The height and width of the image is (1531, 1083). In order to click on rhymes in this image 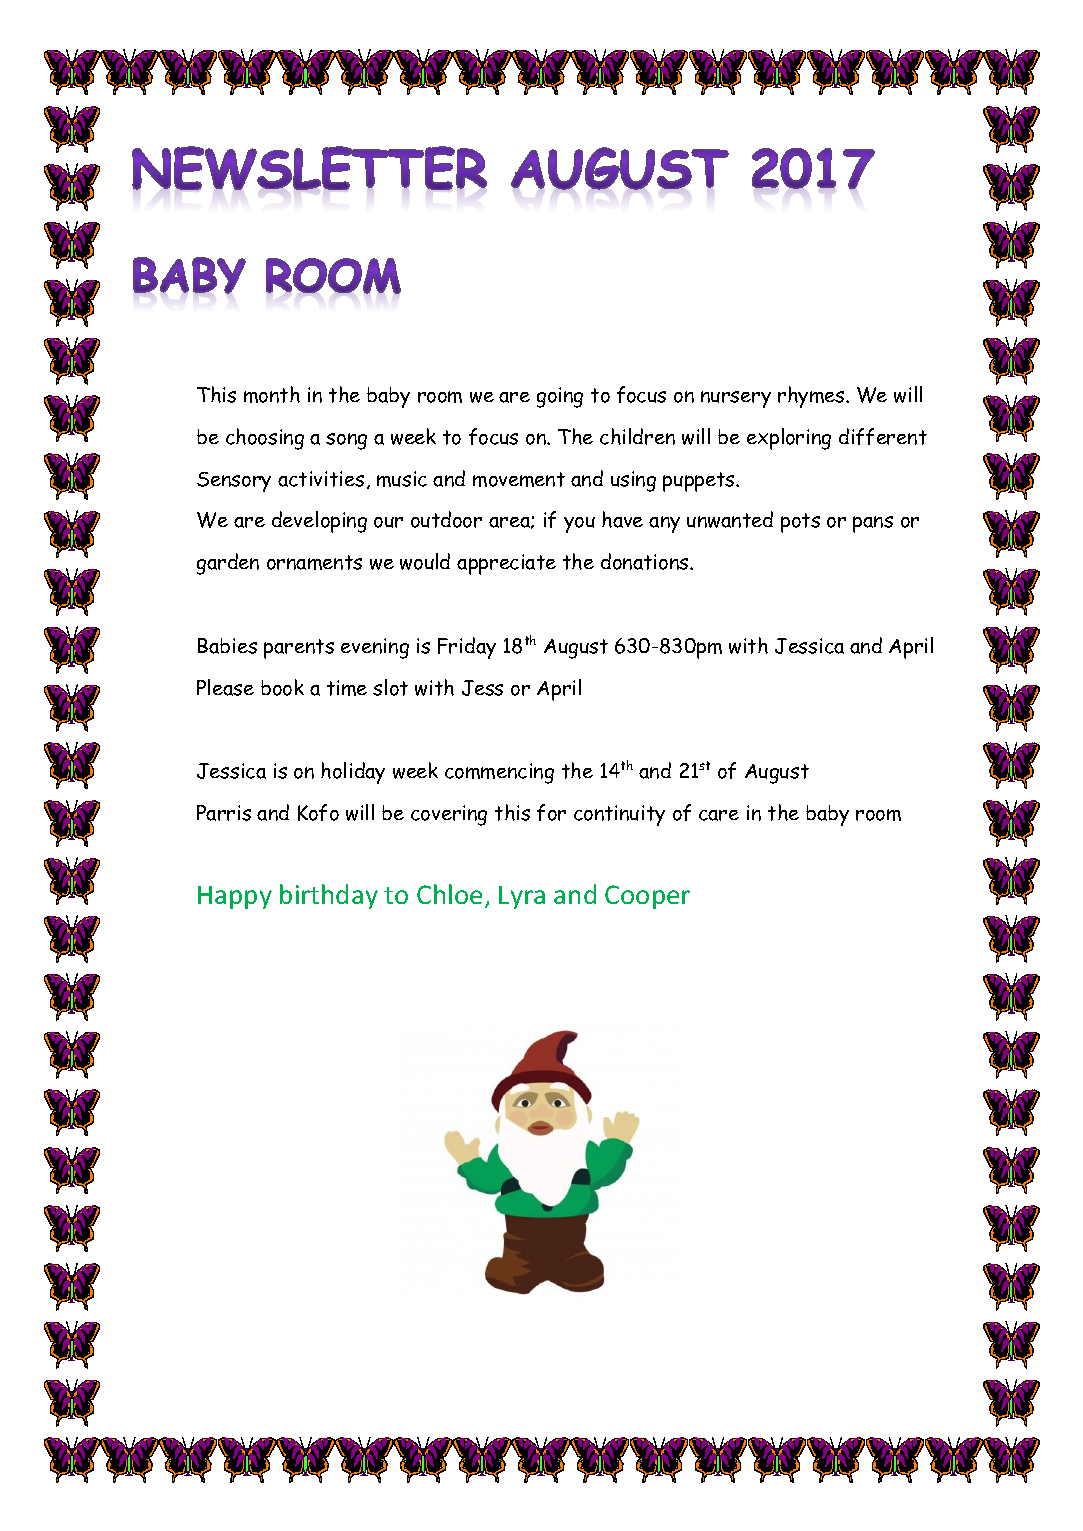, I will do `click(812, 397)`.
